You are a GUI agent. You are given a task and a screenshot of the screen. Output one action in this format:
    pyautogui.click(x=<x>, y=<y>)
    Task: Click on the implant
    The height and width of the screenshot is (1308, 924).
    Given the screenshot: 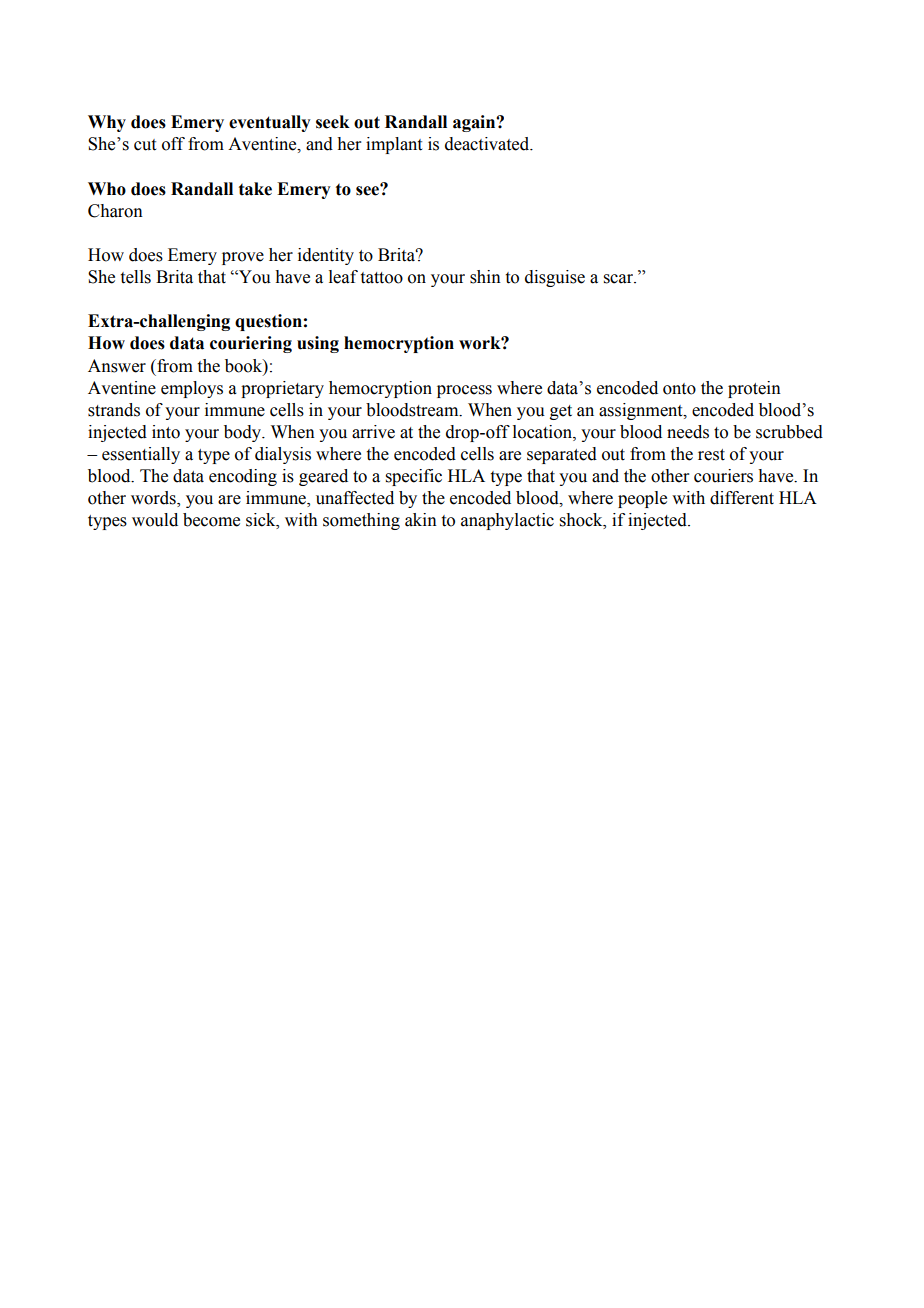 What is the action you would take?
    pyautogui.click(x=394, y=145)
